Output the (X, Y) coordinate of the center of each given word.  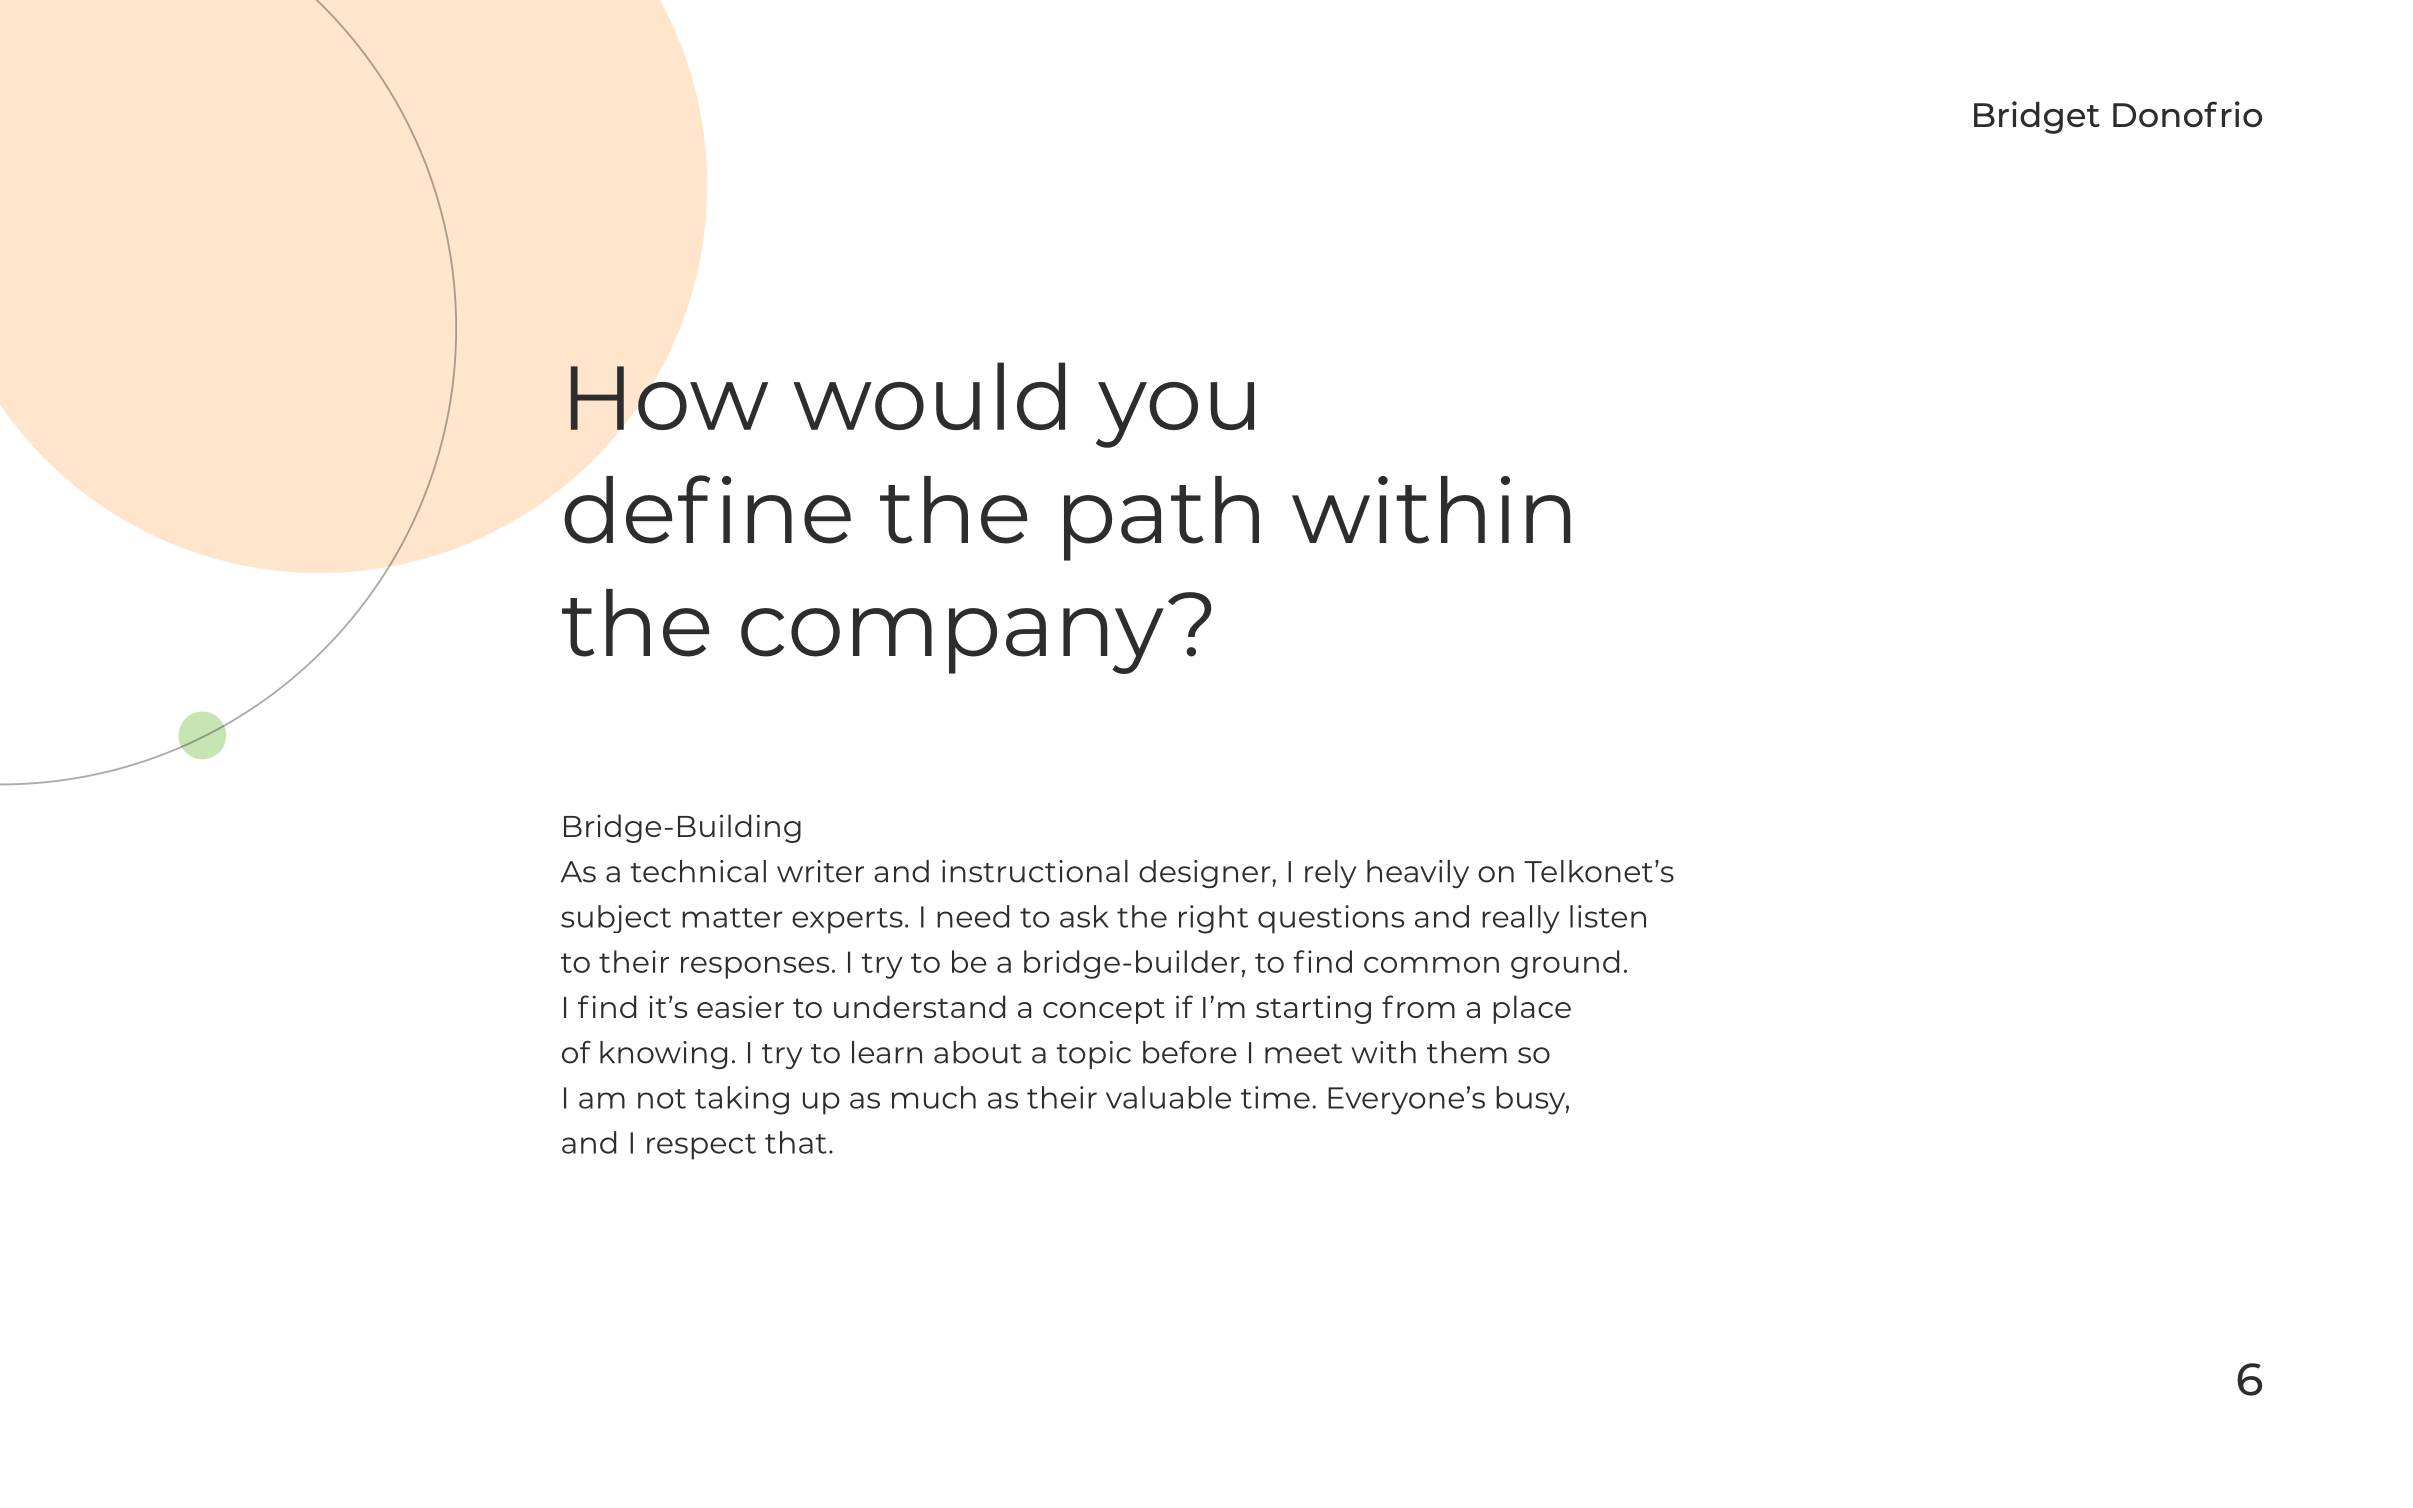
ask (1084, 916)
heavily (1418, 874)
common (1431, 965)
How (669, 398)
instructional (1035, 871)
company (952, 641)
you (1175, 415)
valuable (1168, 1097)
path (1161, 518)
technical (698, 871)
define (707, 509)
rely (1331, 874)
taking (742, 1100)
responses (755, 968)
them (1467, 1052)
